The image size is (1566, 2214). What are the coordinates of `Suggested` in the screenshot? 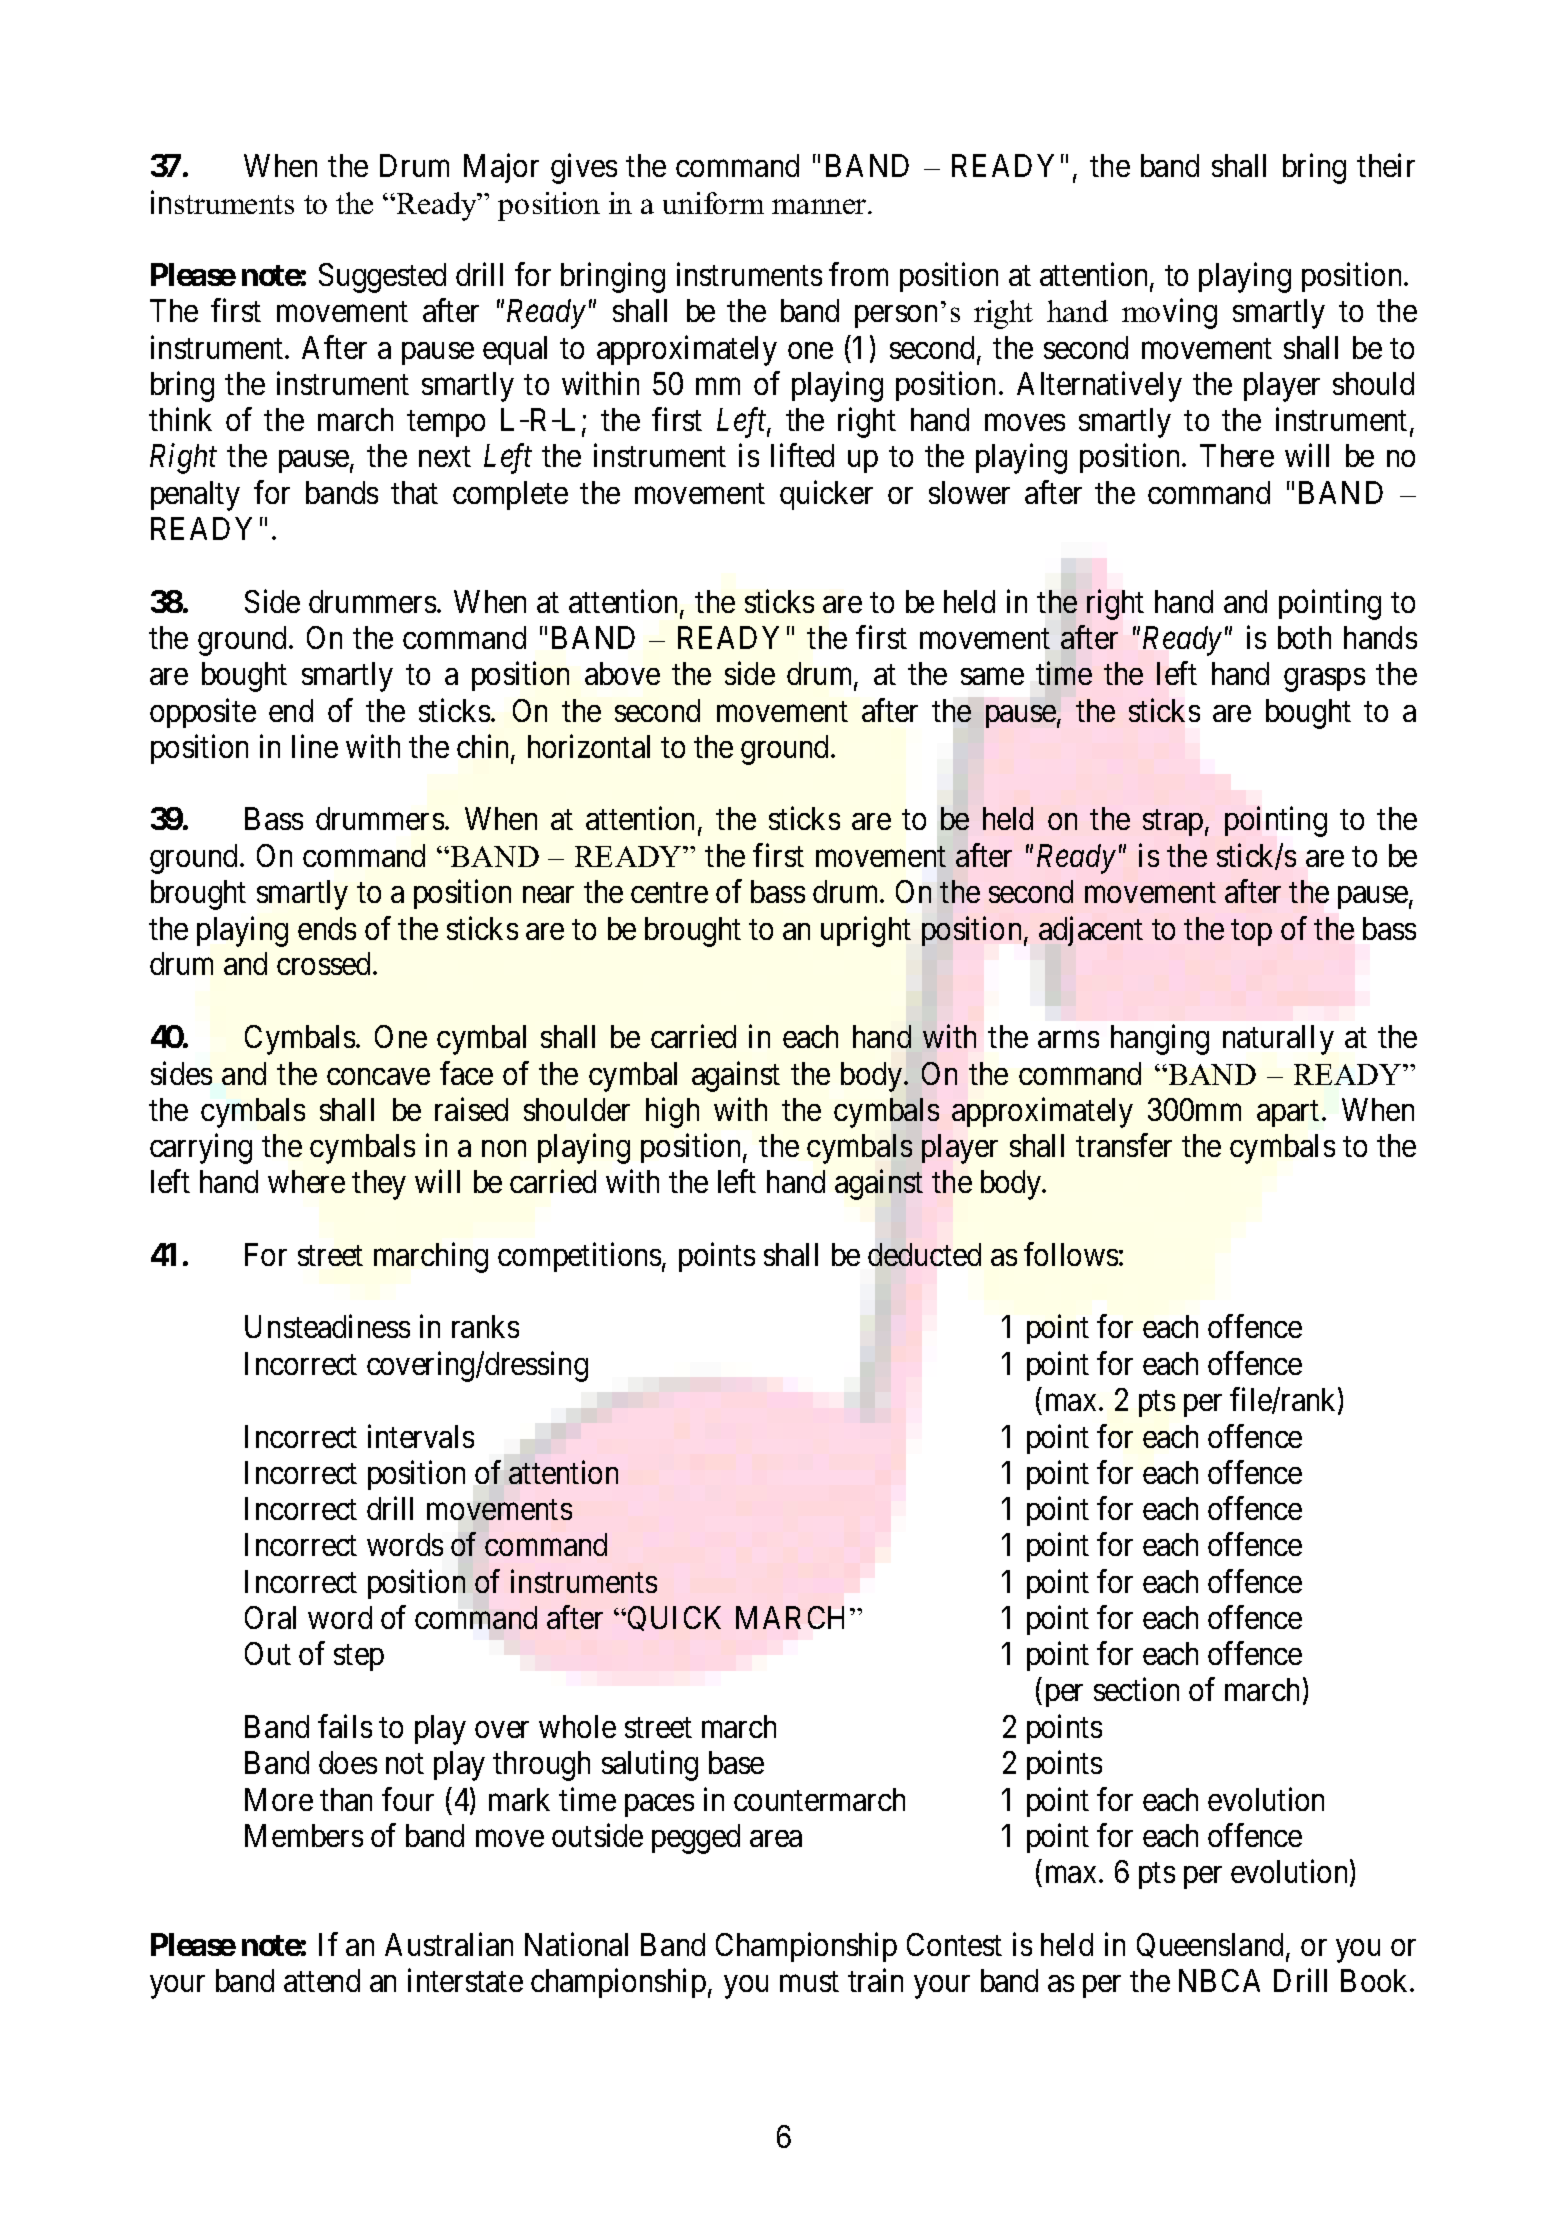 It's located at (382, 278).
